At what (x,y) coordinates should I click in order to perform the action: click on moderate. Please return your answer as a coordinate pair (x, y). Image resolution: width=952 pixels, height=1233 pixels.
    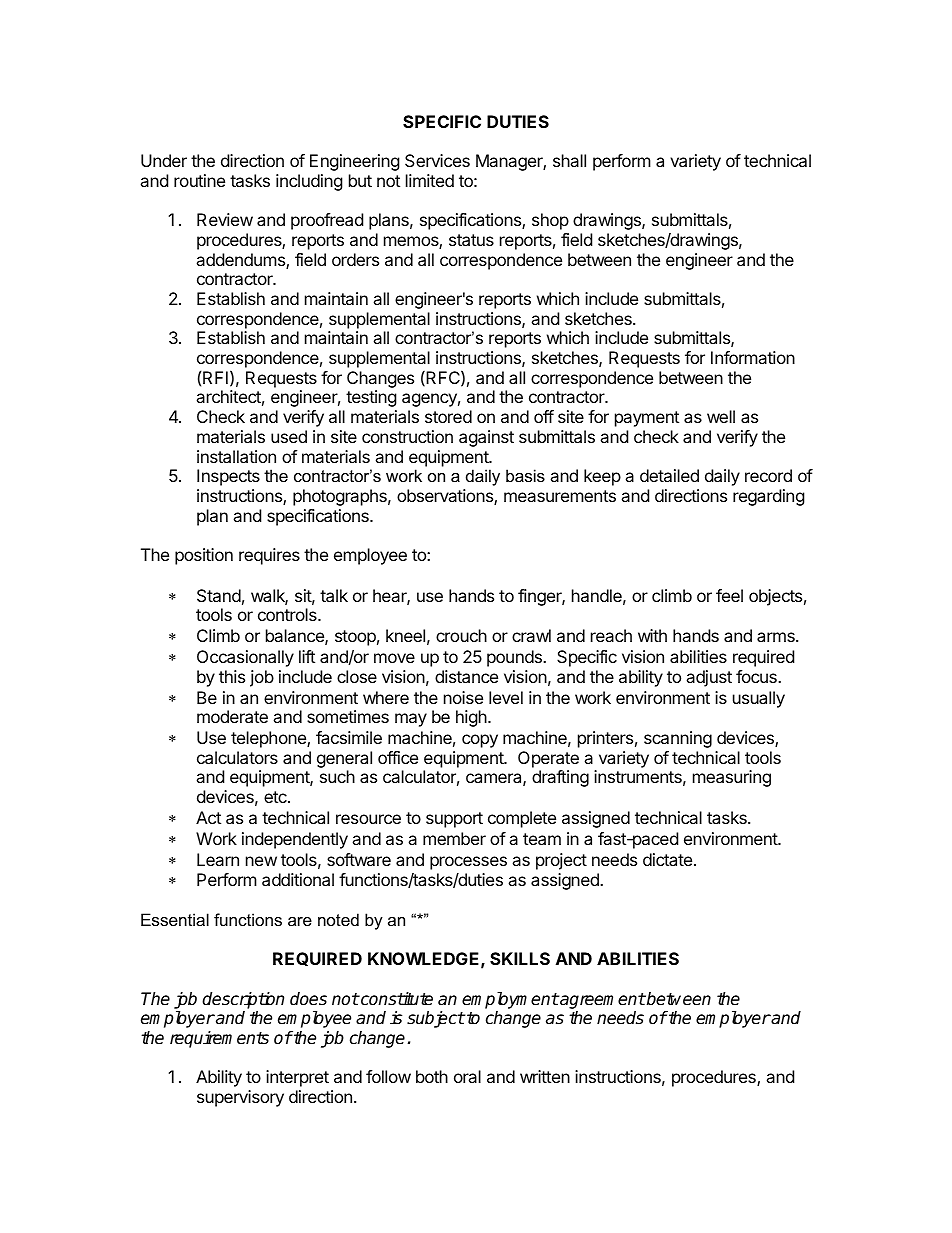
    Looking at the image, I should click on (232, 716).
